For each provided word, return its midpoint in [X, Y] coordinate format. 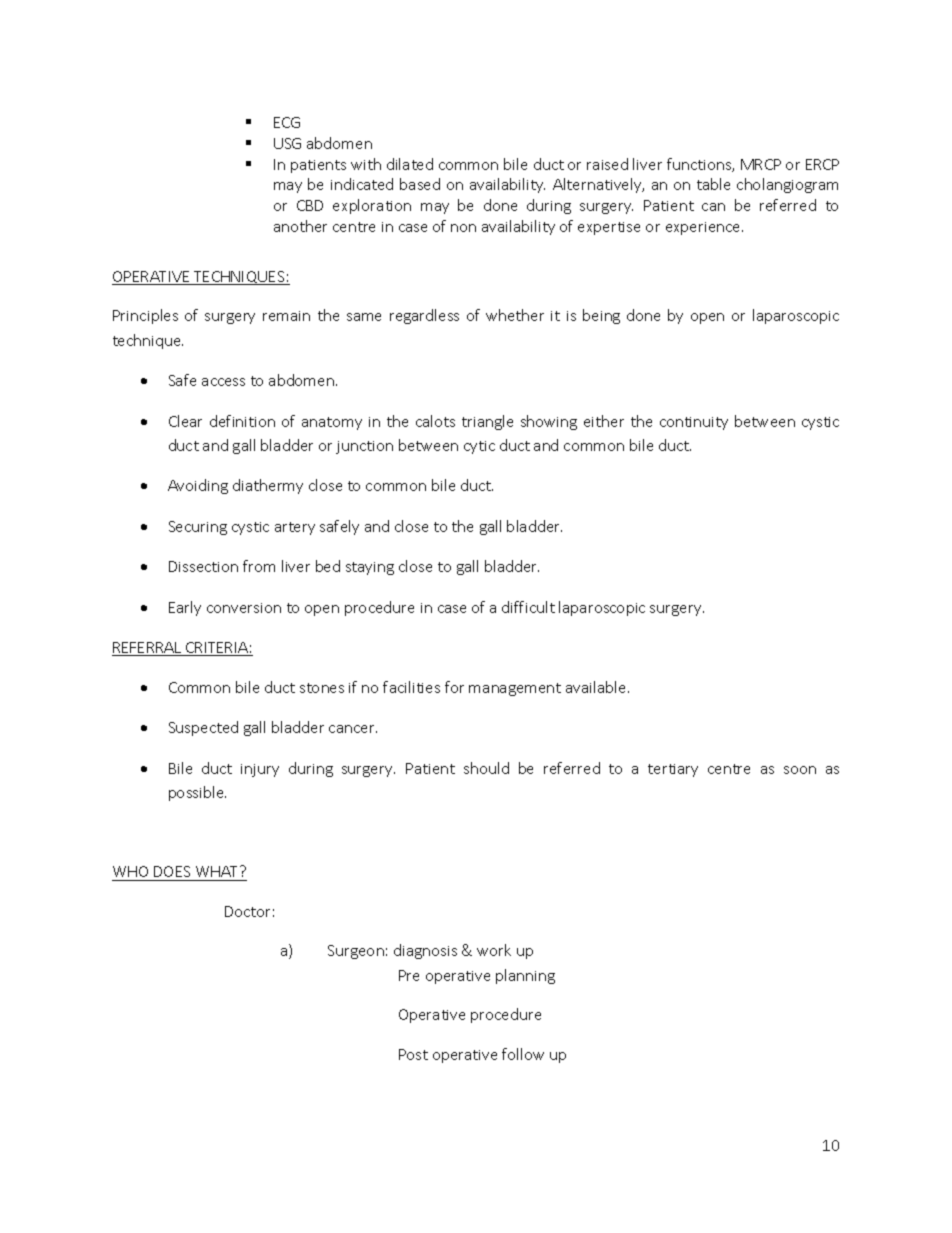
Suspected [203, 728]
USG [287, 143]
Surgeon [356, 952]
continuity [694, 423]
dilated [410, 164]
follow [523, 1054]
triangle [487, 422]
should [486, 768]
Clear [185, 421]
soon [800, 770]
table [713, 184]
